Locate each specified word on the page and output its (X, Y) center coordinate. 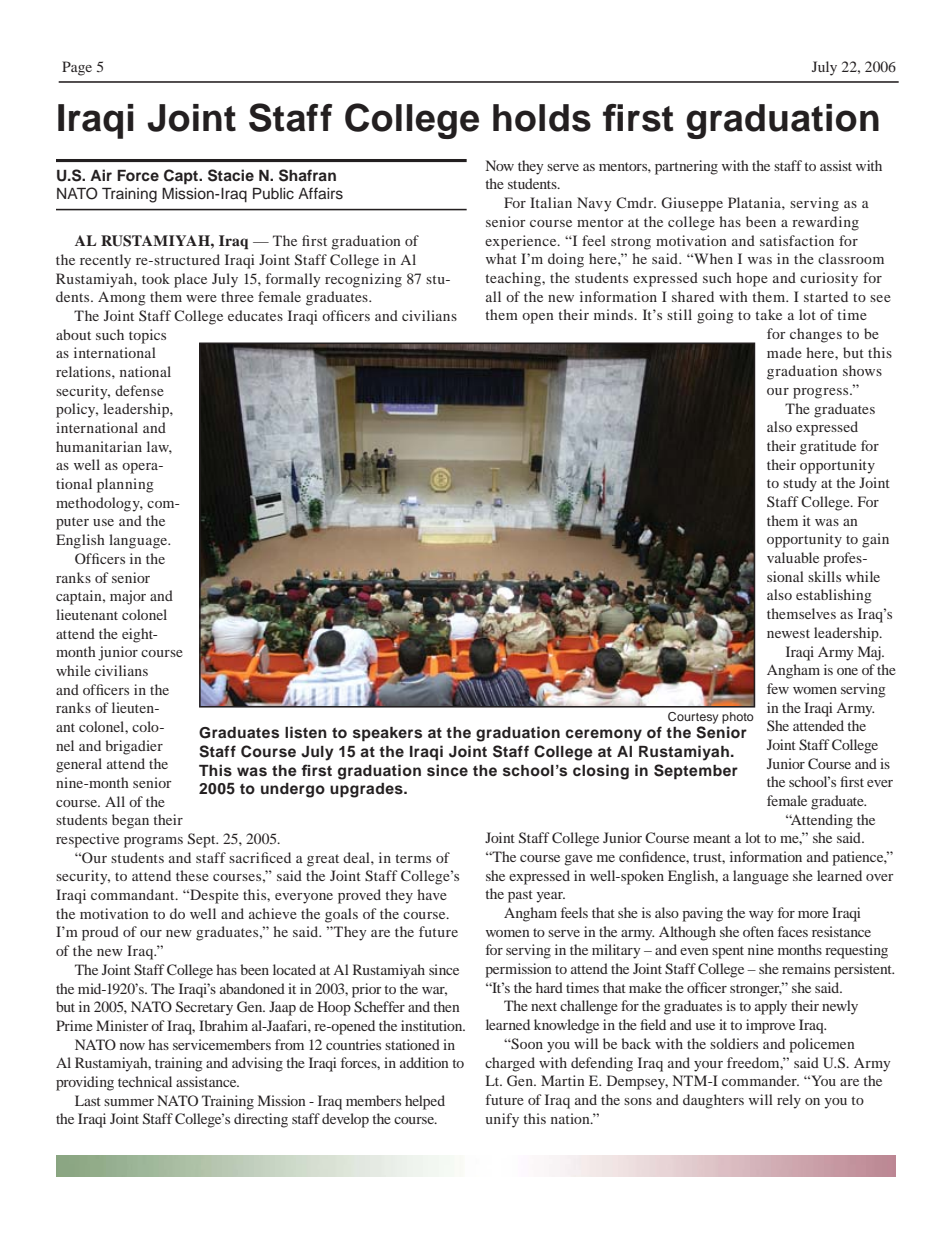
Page (77, 68)
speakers (387, 734)
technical (145, 1081)
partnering (686, 167)
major (128, 597)
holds (542, 118)
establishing (834, 596)
